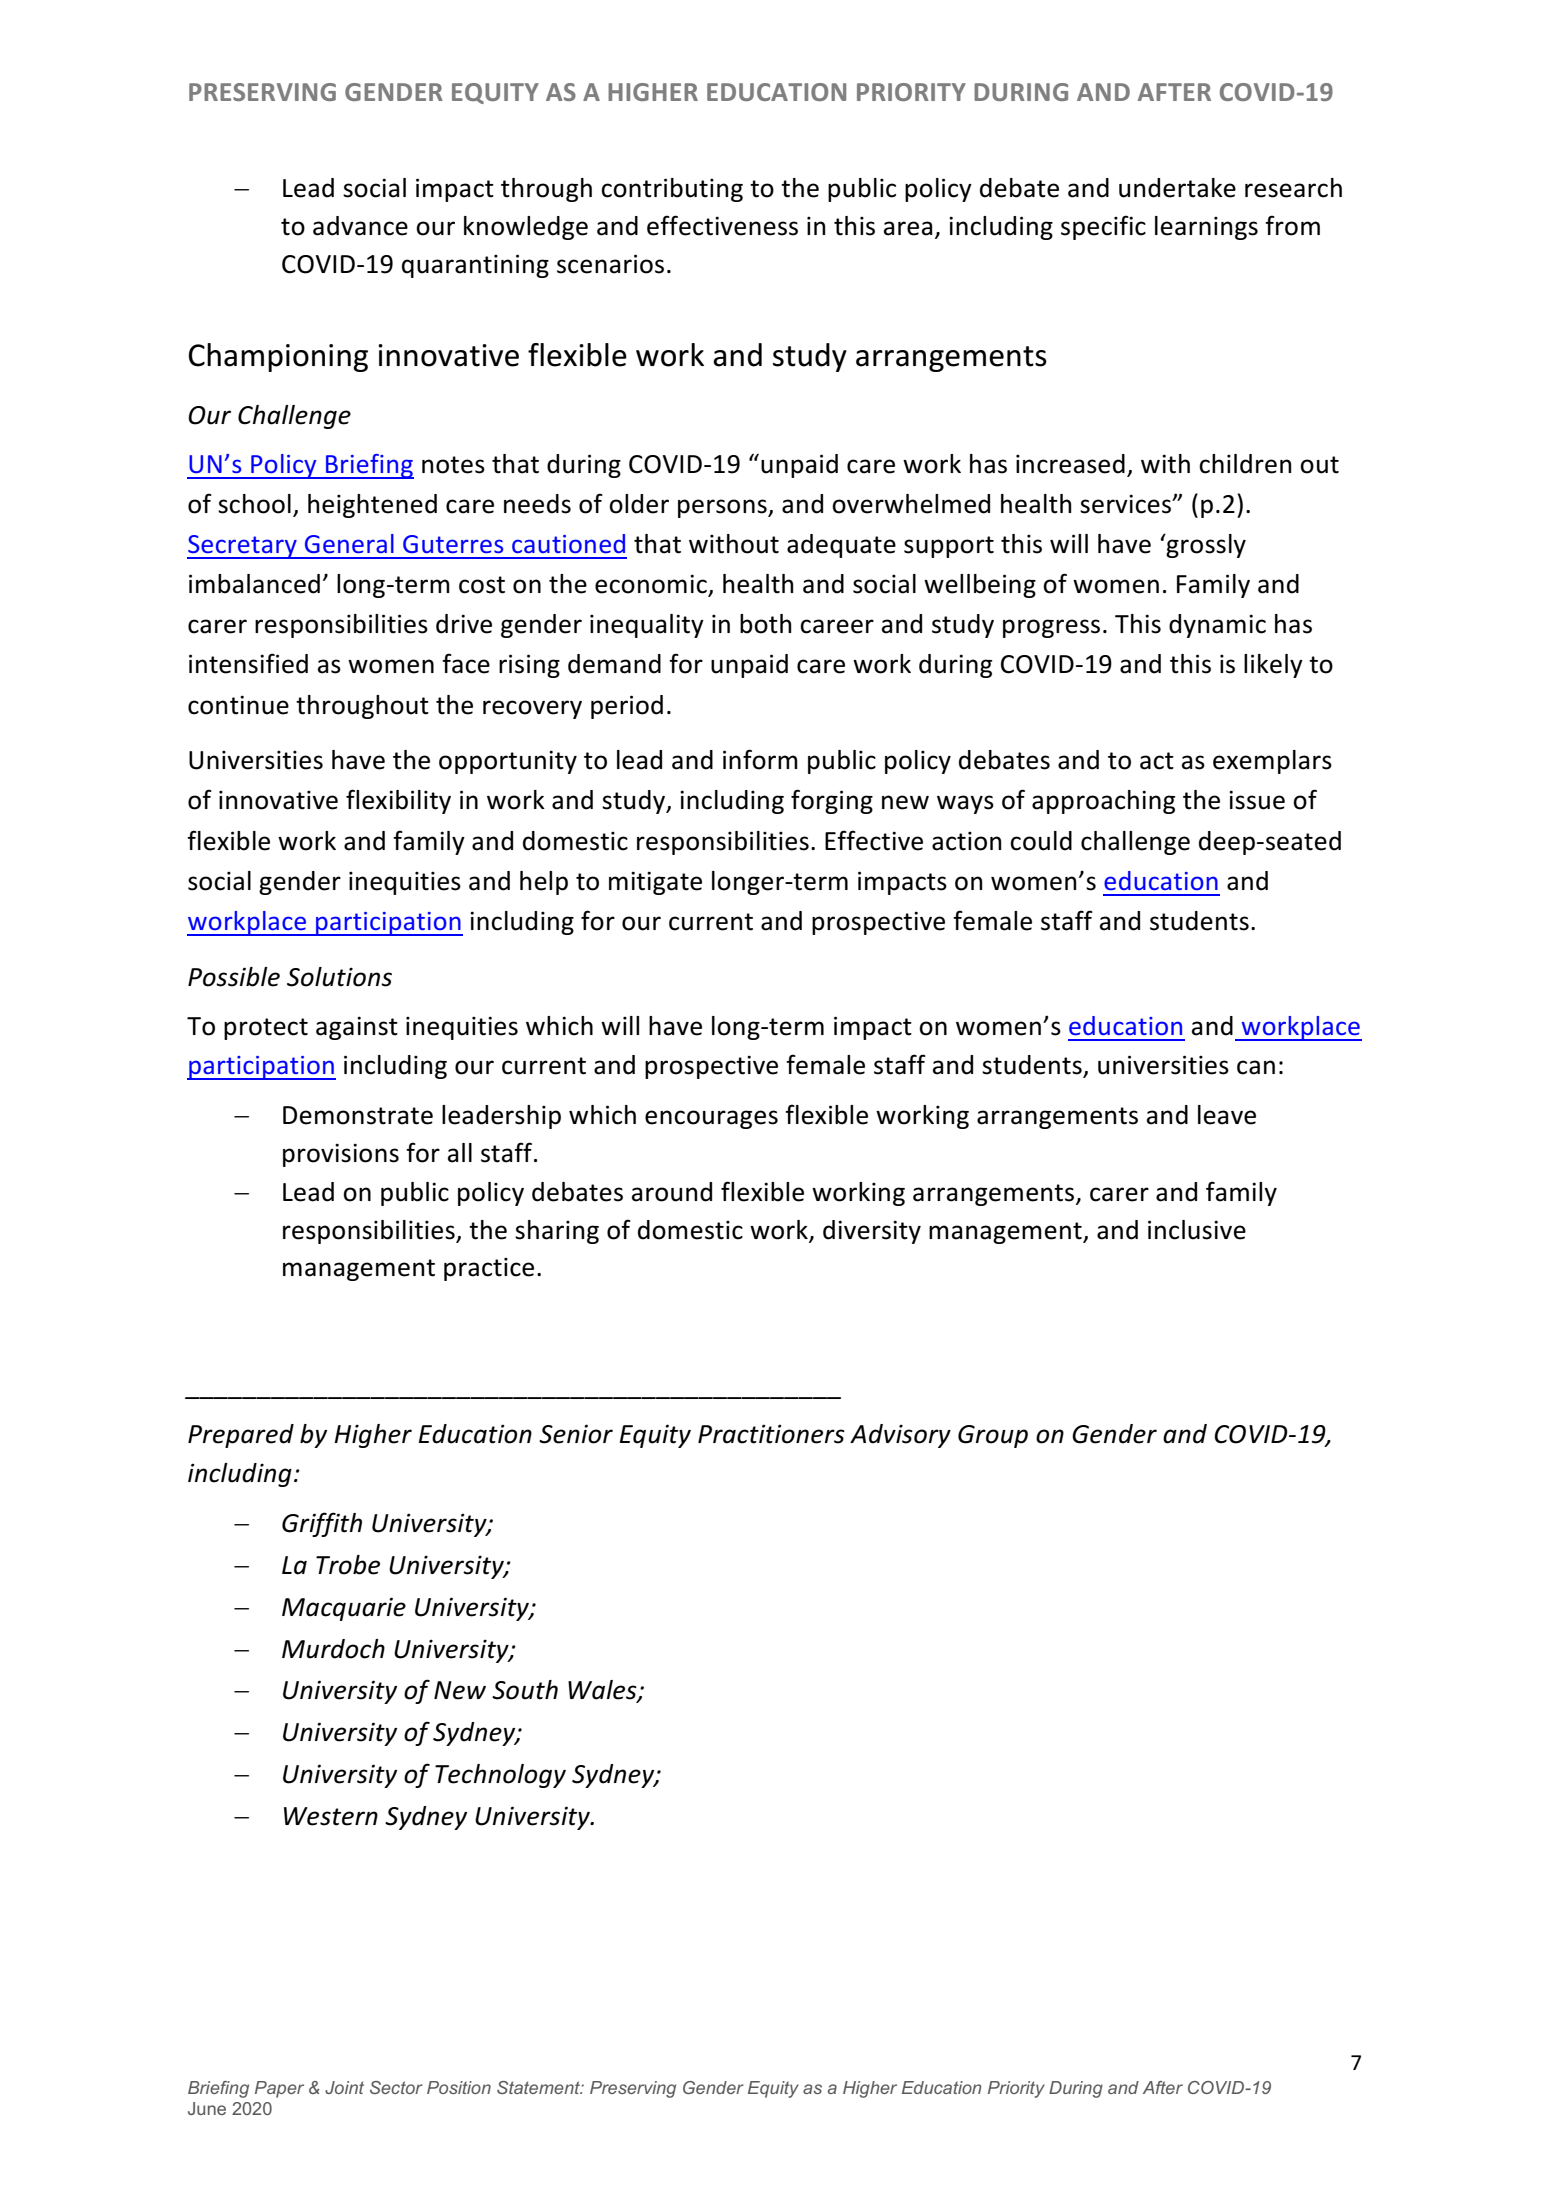 The image size is (1549, 2193). Describe the element at coordinates (539, 2087) in the document. I see `Statement` at that location.
